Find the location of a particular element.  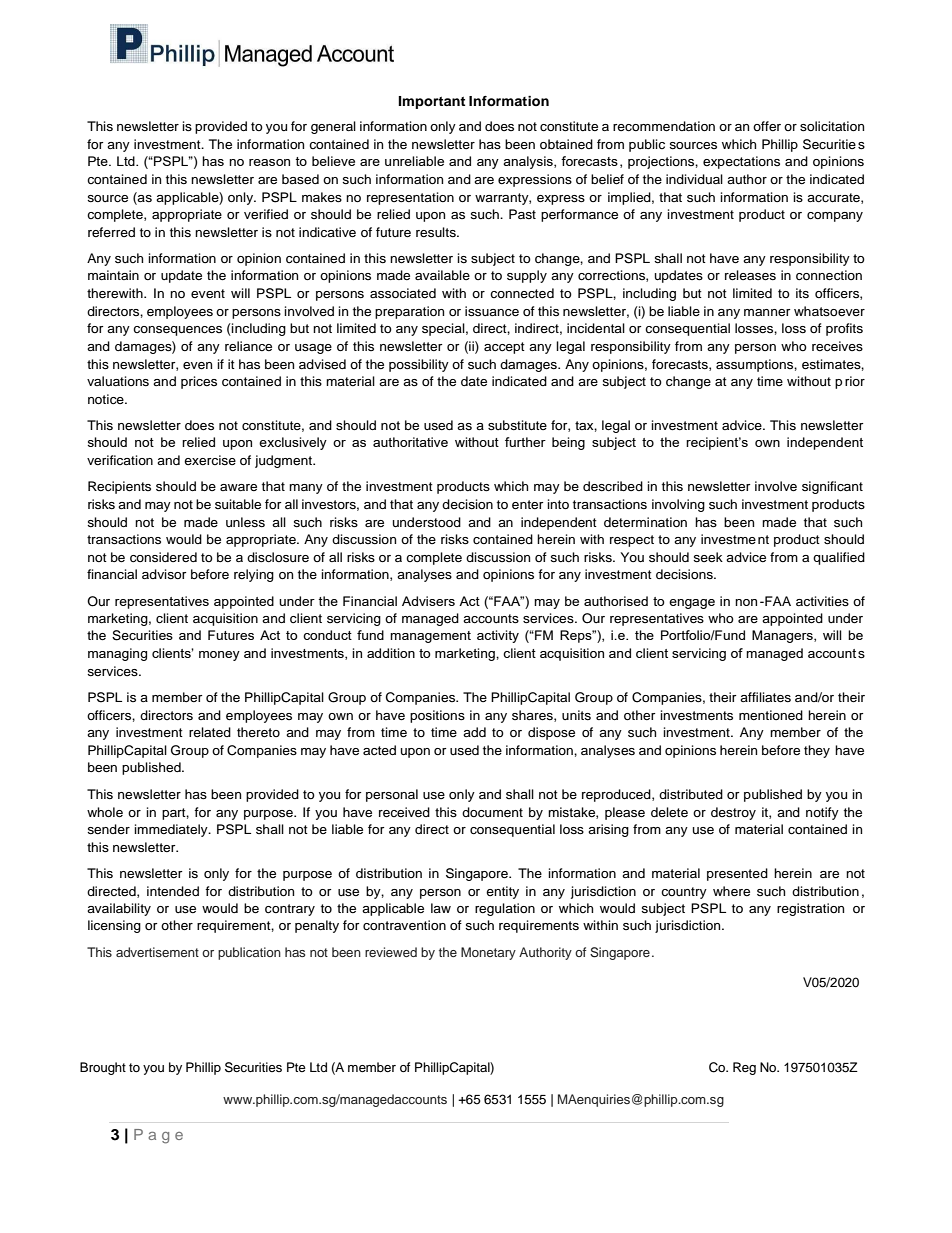

Brought is located at coordinates (103, 1068).
